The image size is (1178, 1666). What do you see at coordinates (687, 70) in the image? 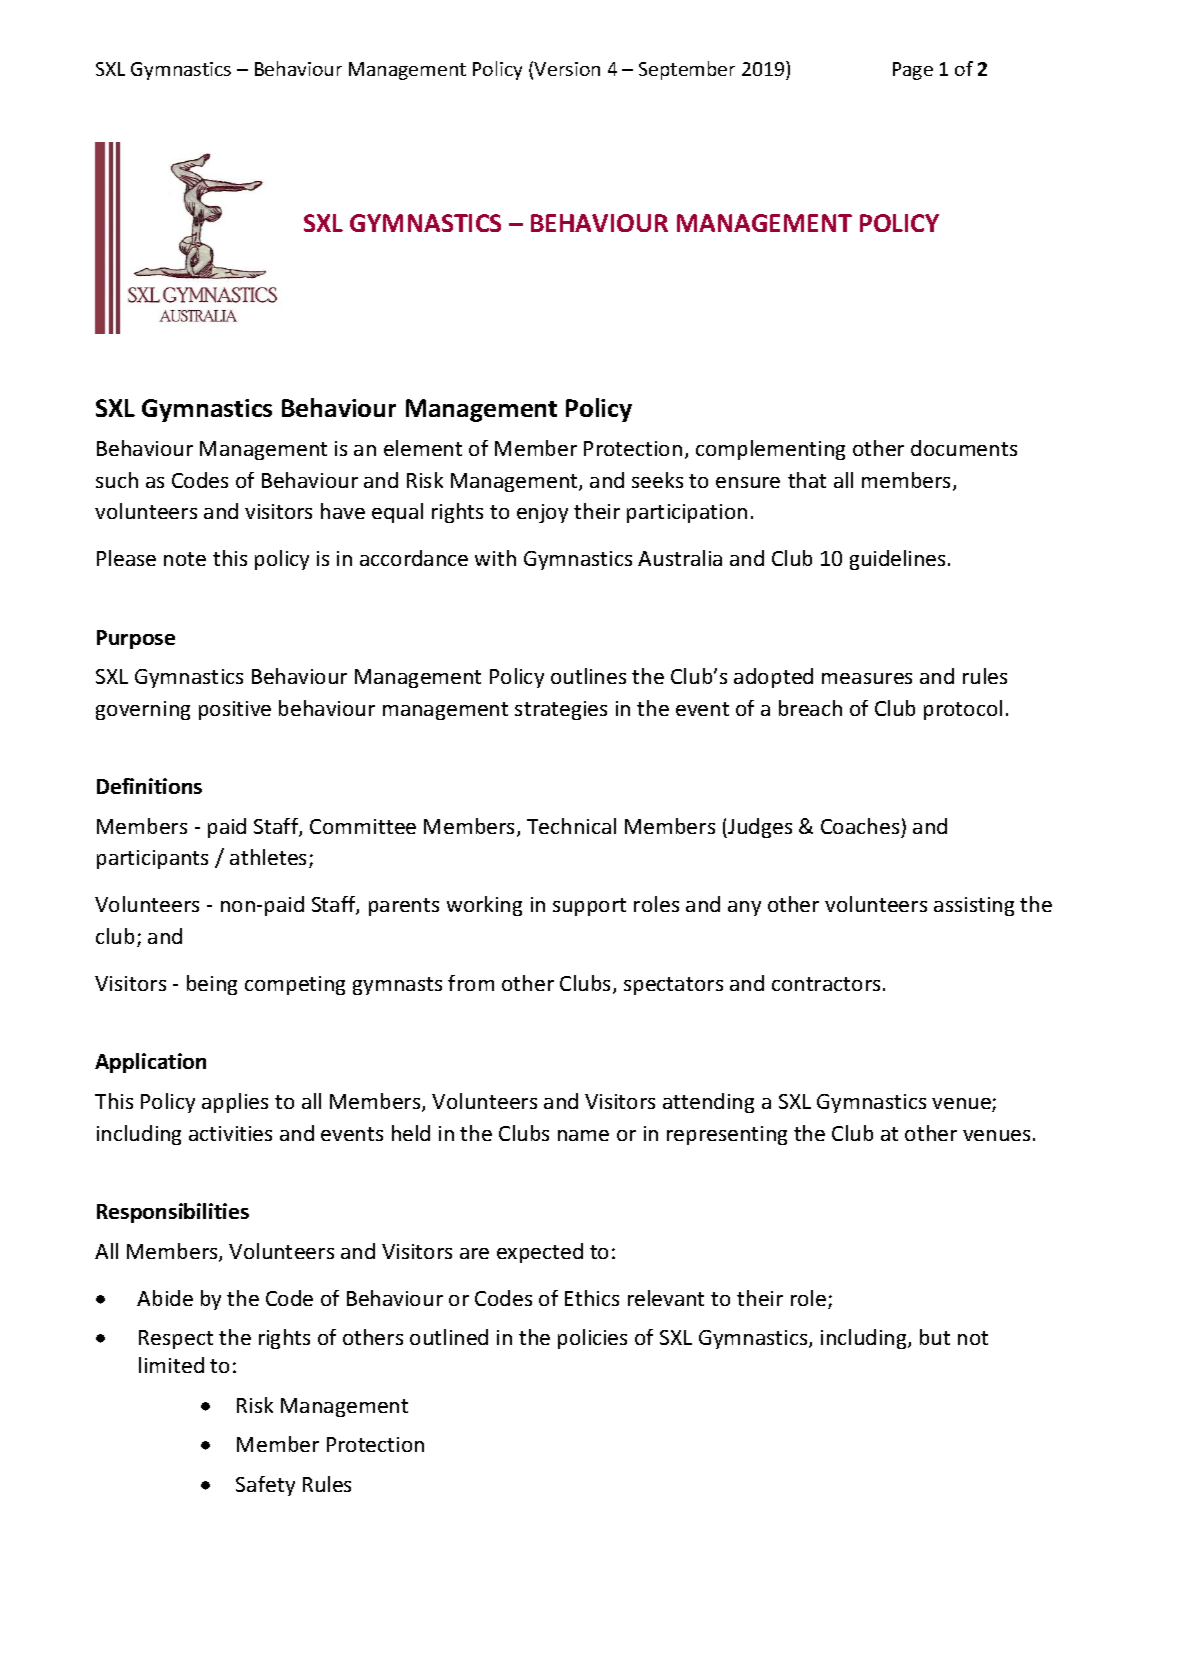
I see `September` at bounding box center [687, 70].
